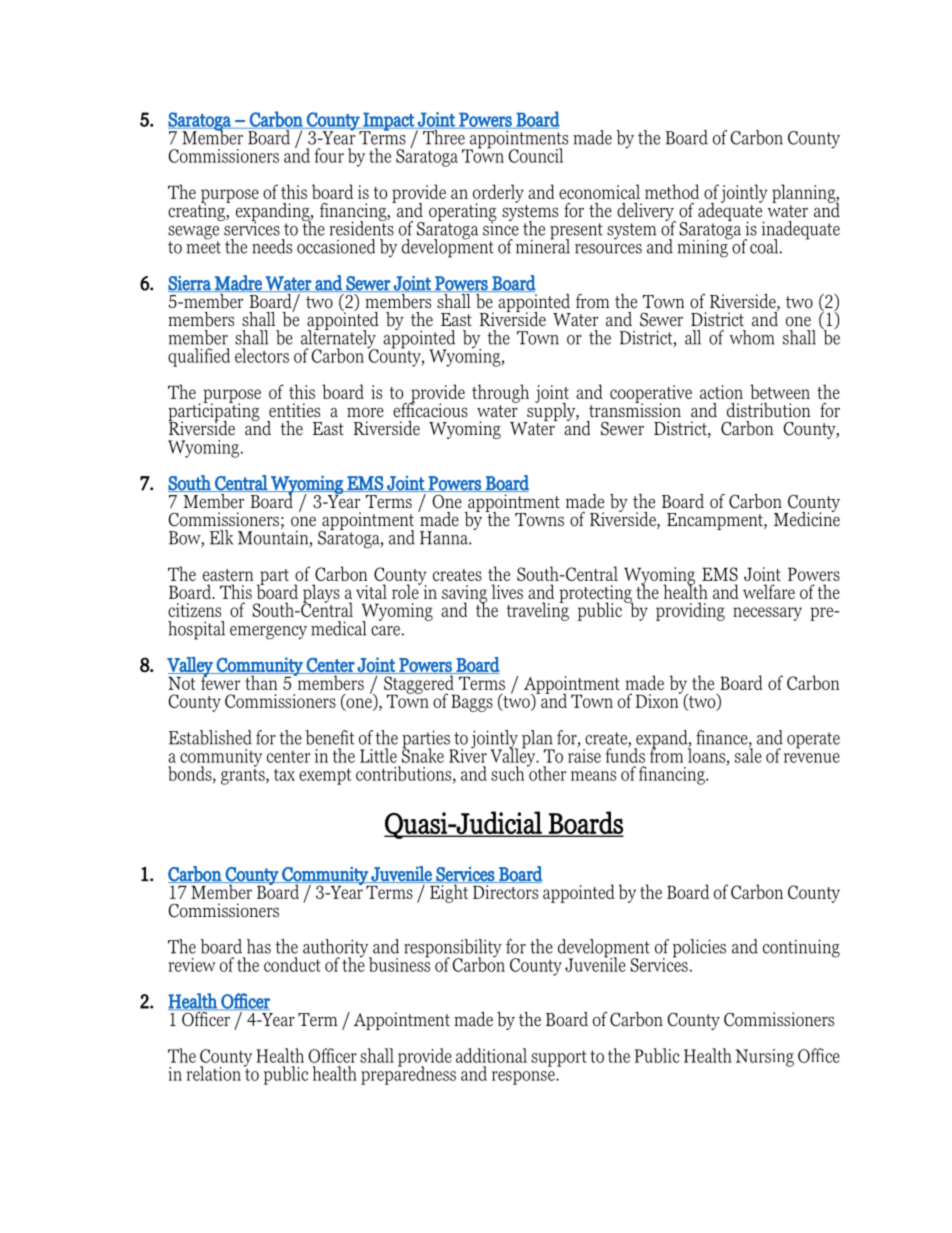  I want to click on Council, so click(535, 155).
